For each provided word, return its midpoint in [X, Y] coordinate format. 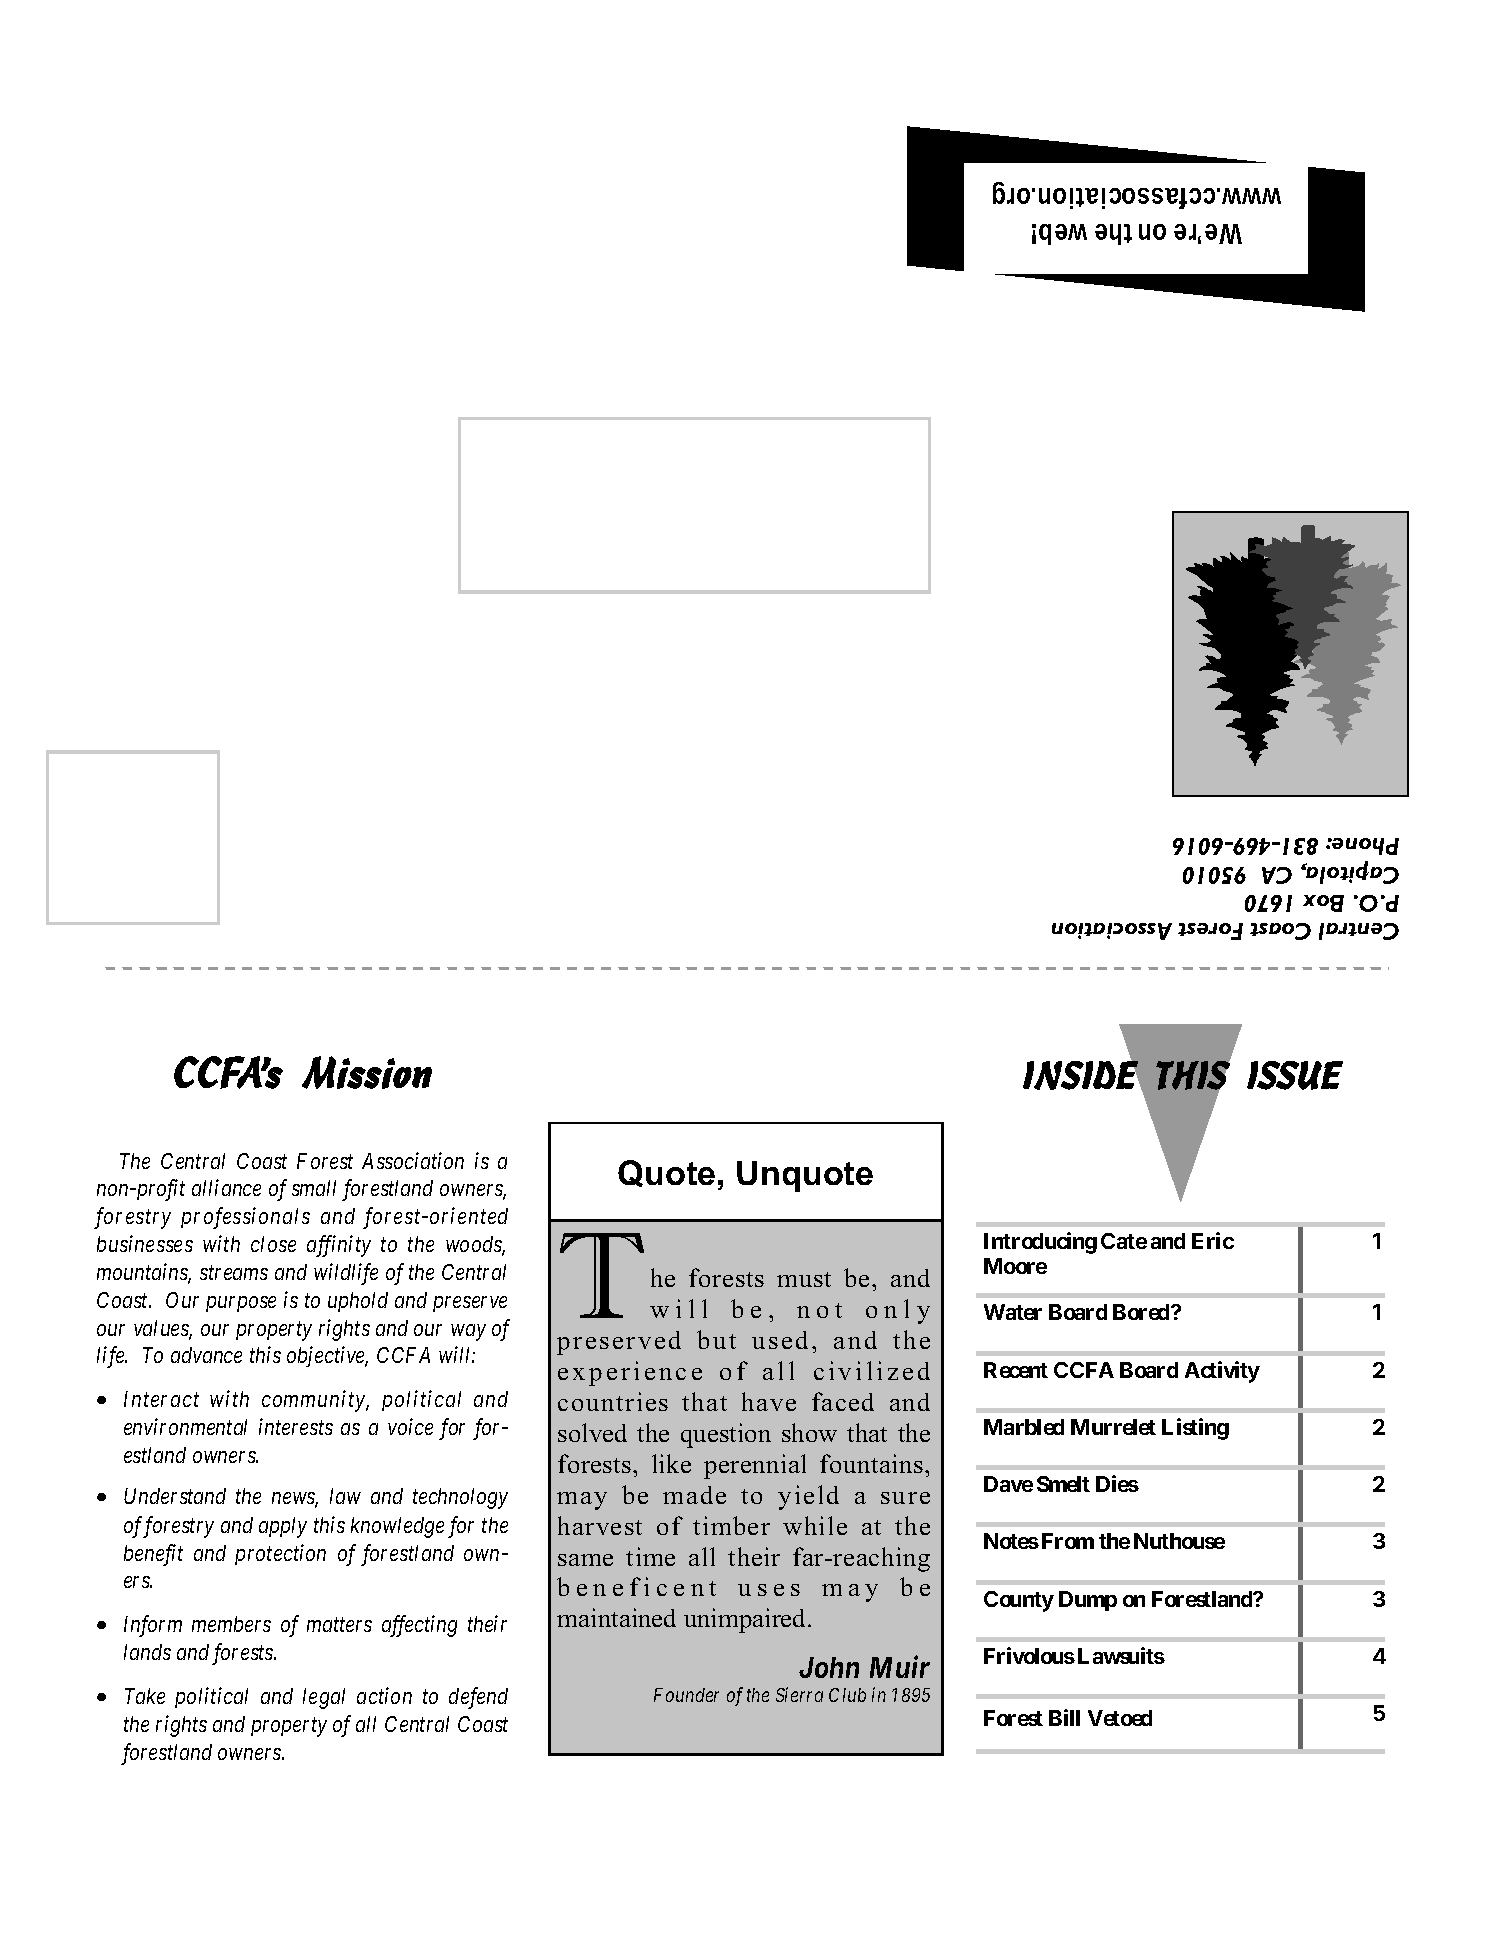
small [314, 1188]
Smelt [1063, 1484]
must [804, 1279]
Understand [175, 1496]
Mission [367, 1072]
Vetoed [1120, 1718]
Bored [1142, 1312]
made [694, 1495]
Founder [686, 1695]
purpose [241, 1304]
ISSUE [1295, 1075]
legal [324, 1698]
